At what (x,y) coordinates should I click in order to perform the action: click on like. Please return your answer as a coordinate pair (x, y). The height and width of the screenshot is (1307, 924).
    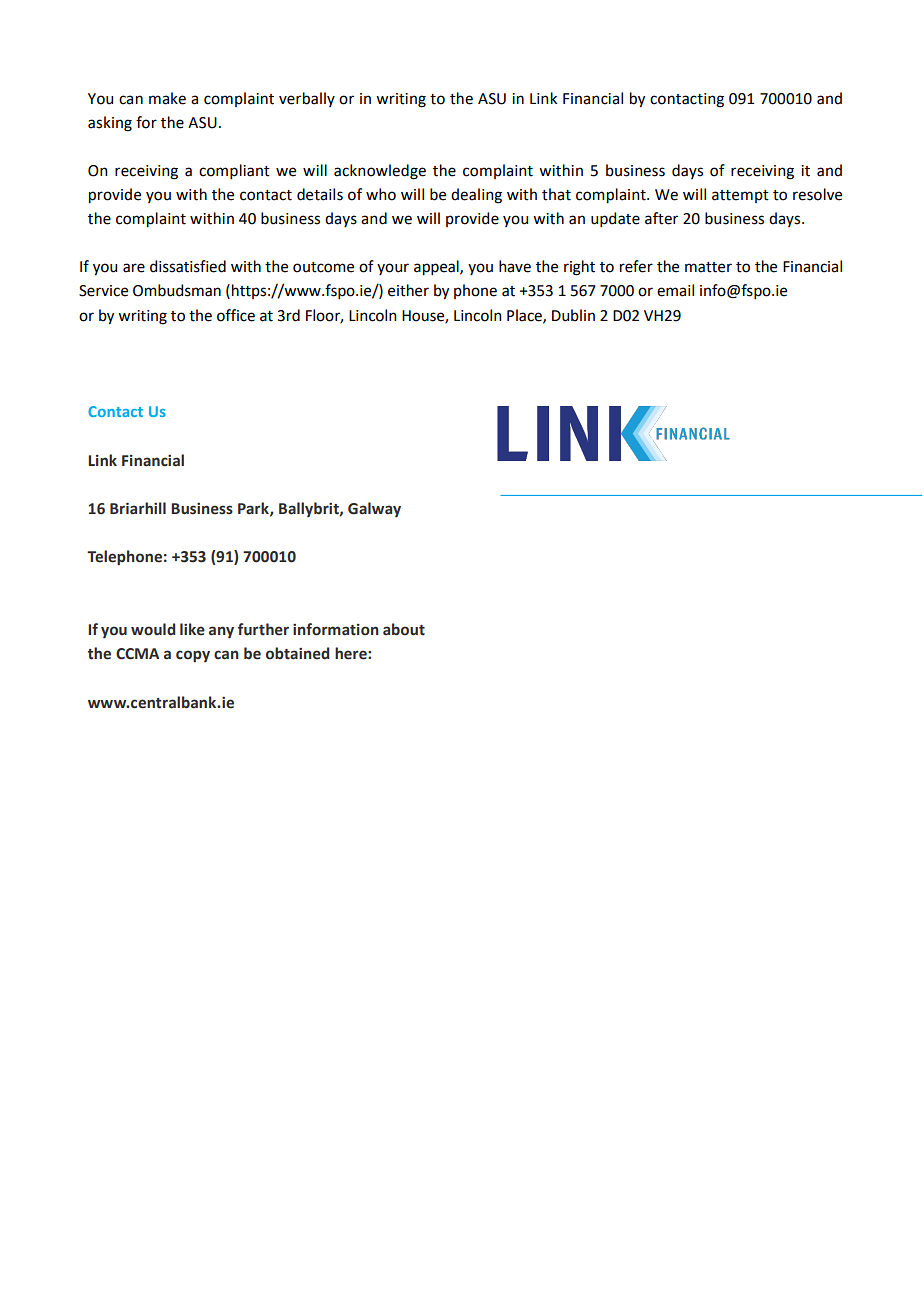
    Looking at the image, I should click on (192, 629).
